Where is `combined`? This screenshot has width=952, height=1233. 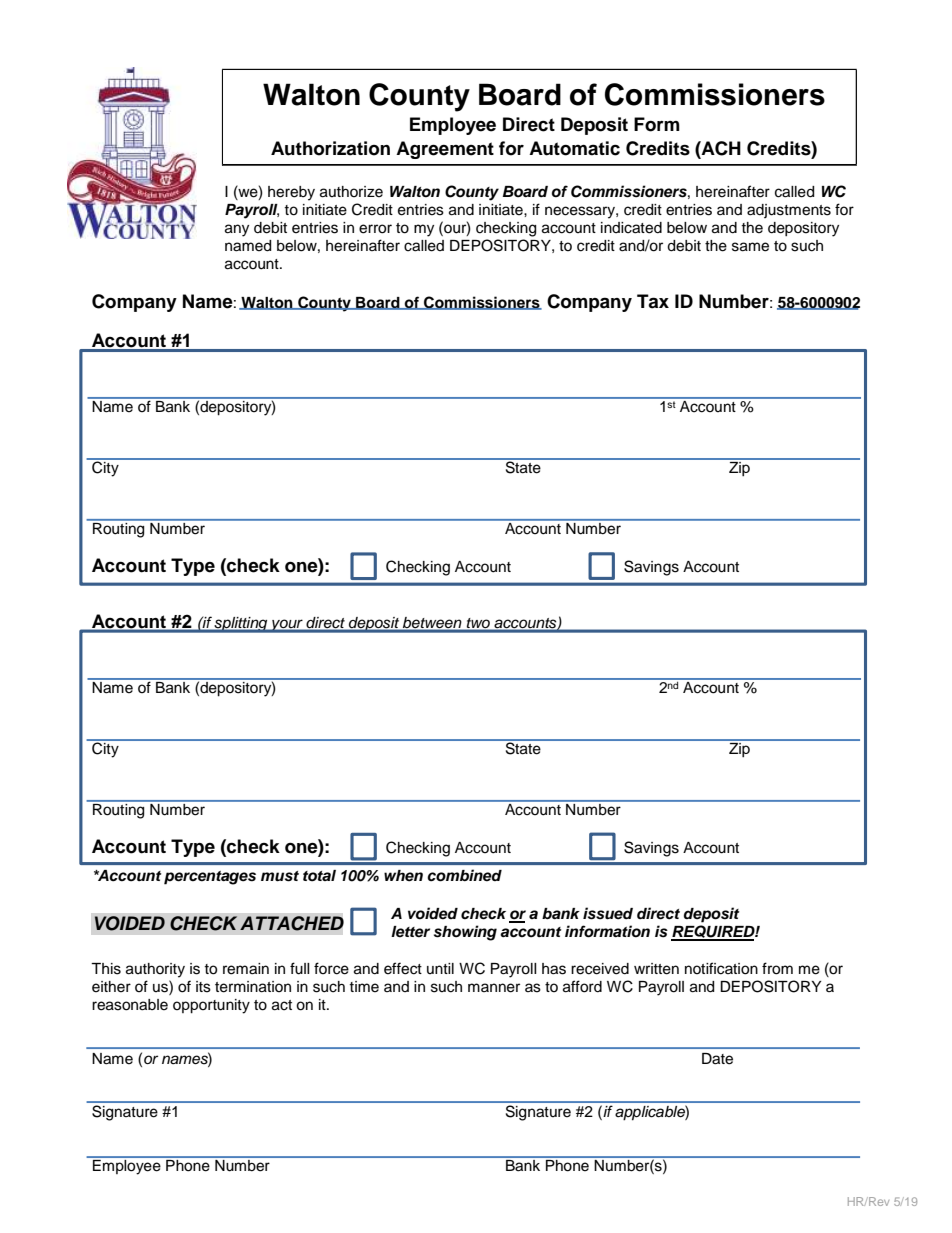 combined is located at coordinates (464, 875).
